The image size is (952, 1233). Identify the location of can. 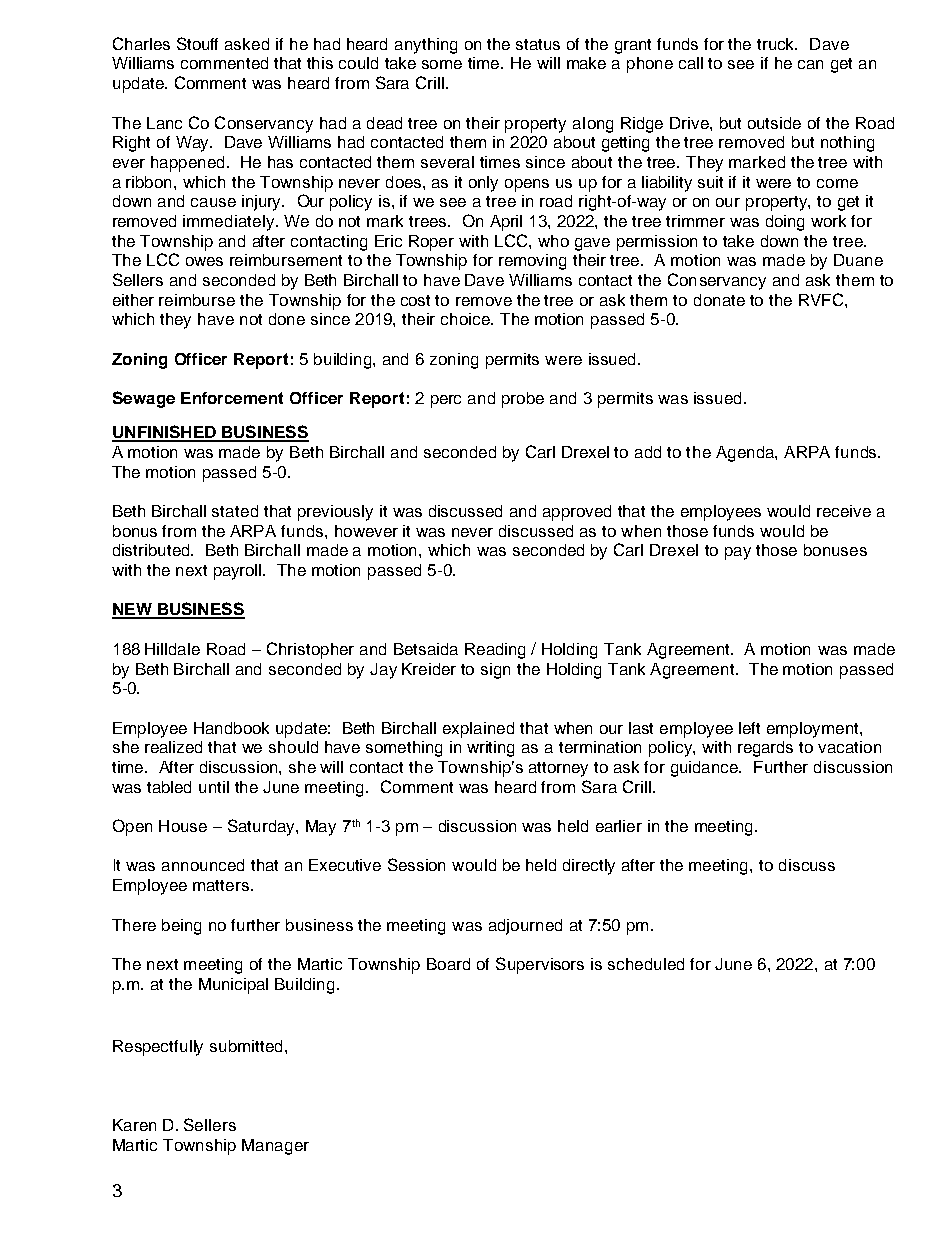
(810, 64).
